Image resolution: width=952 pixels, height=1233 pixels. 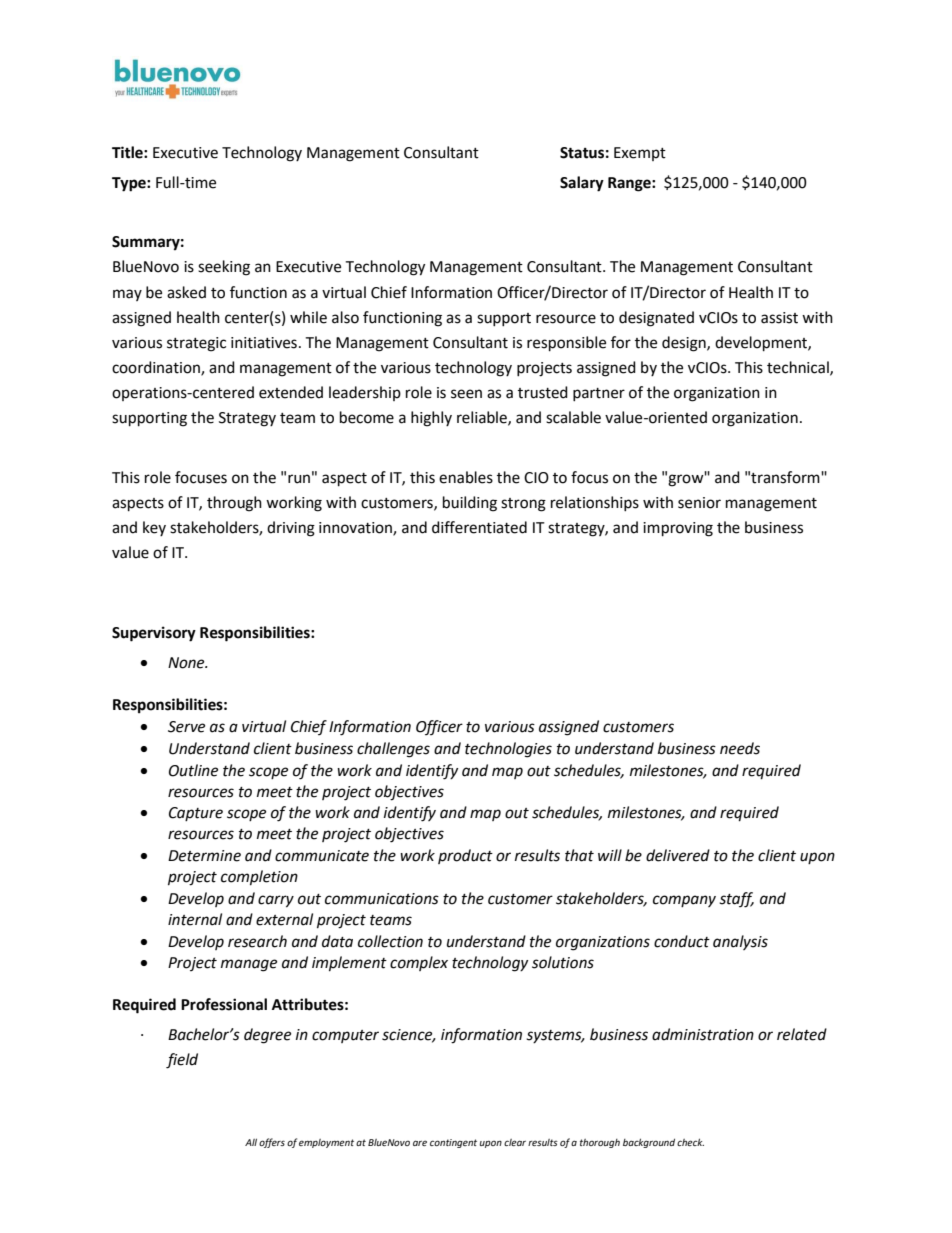 What do you see at coordinates (465, 856) in the screenshot?
I see `product` at bounding box center [465, 856].
